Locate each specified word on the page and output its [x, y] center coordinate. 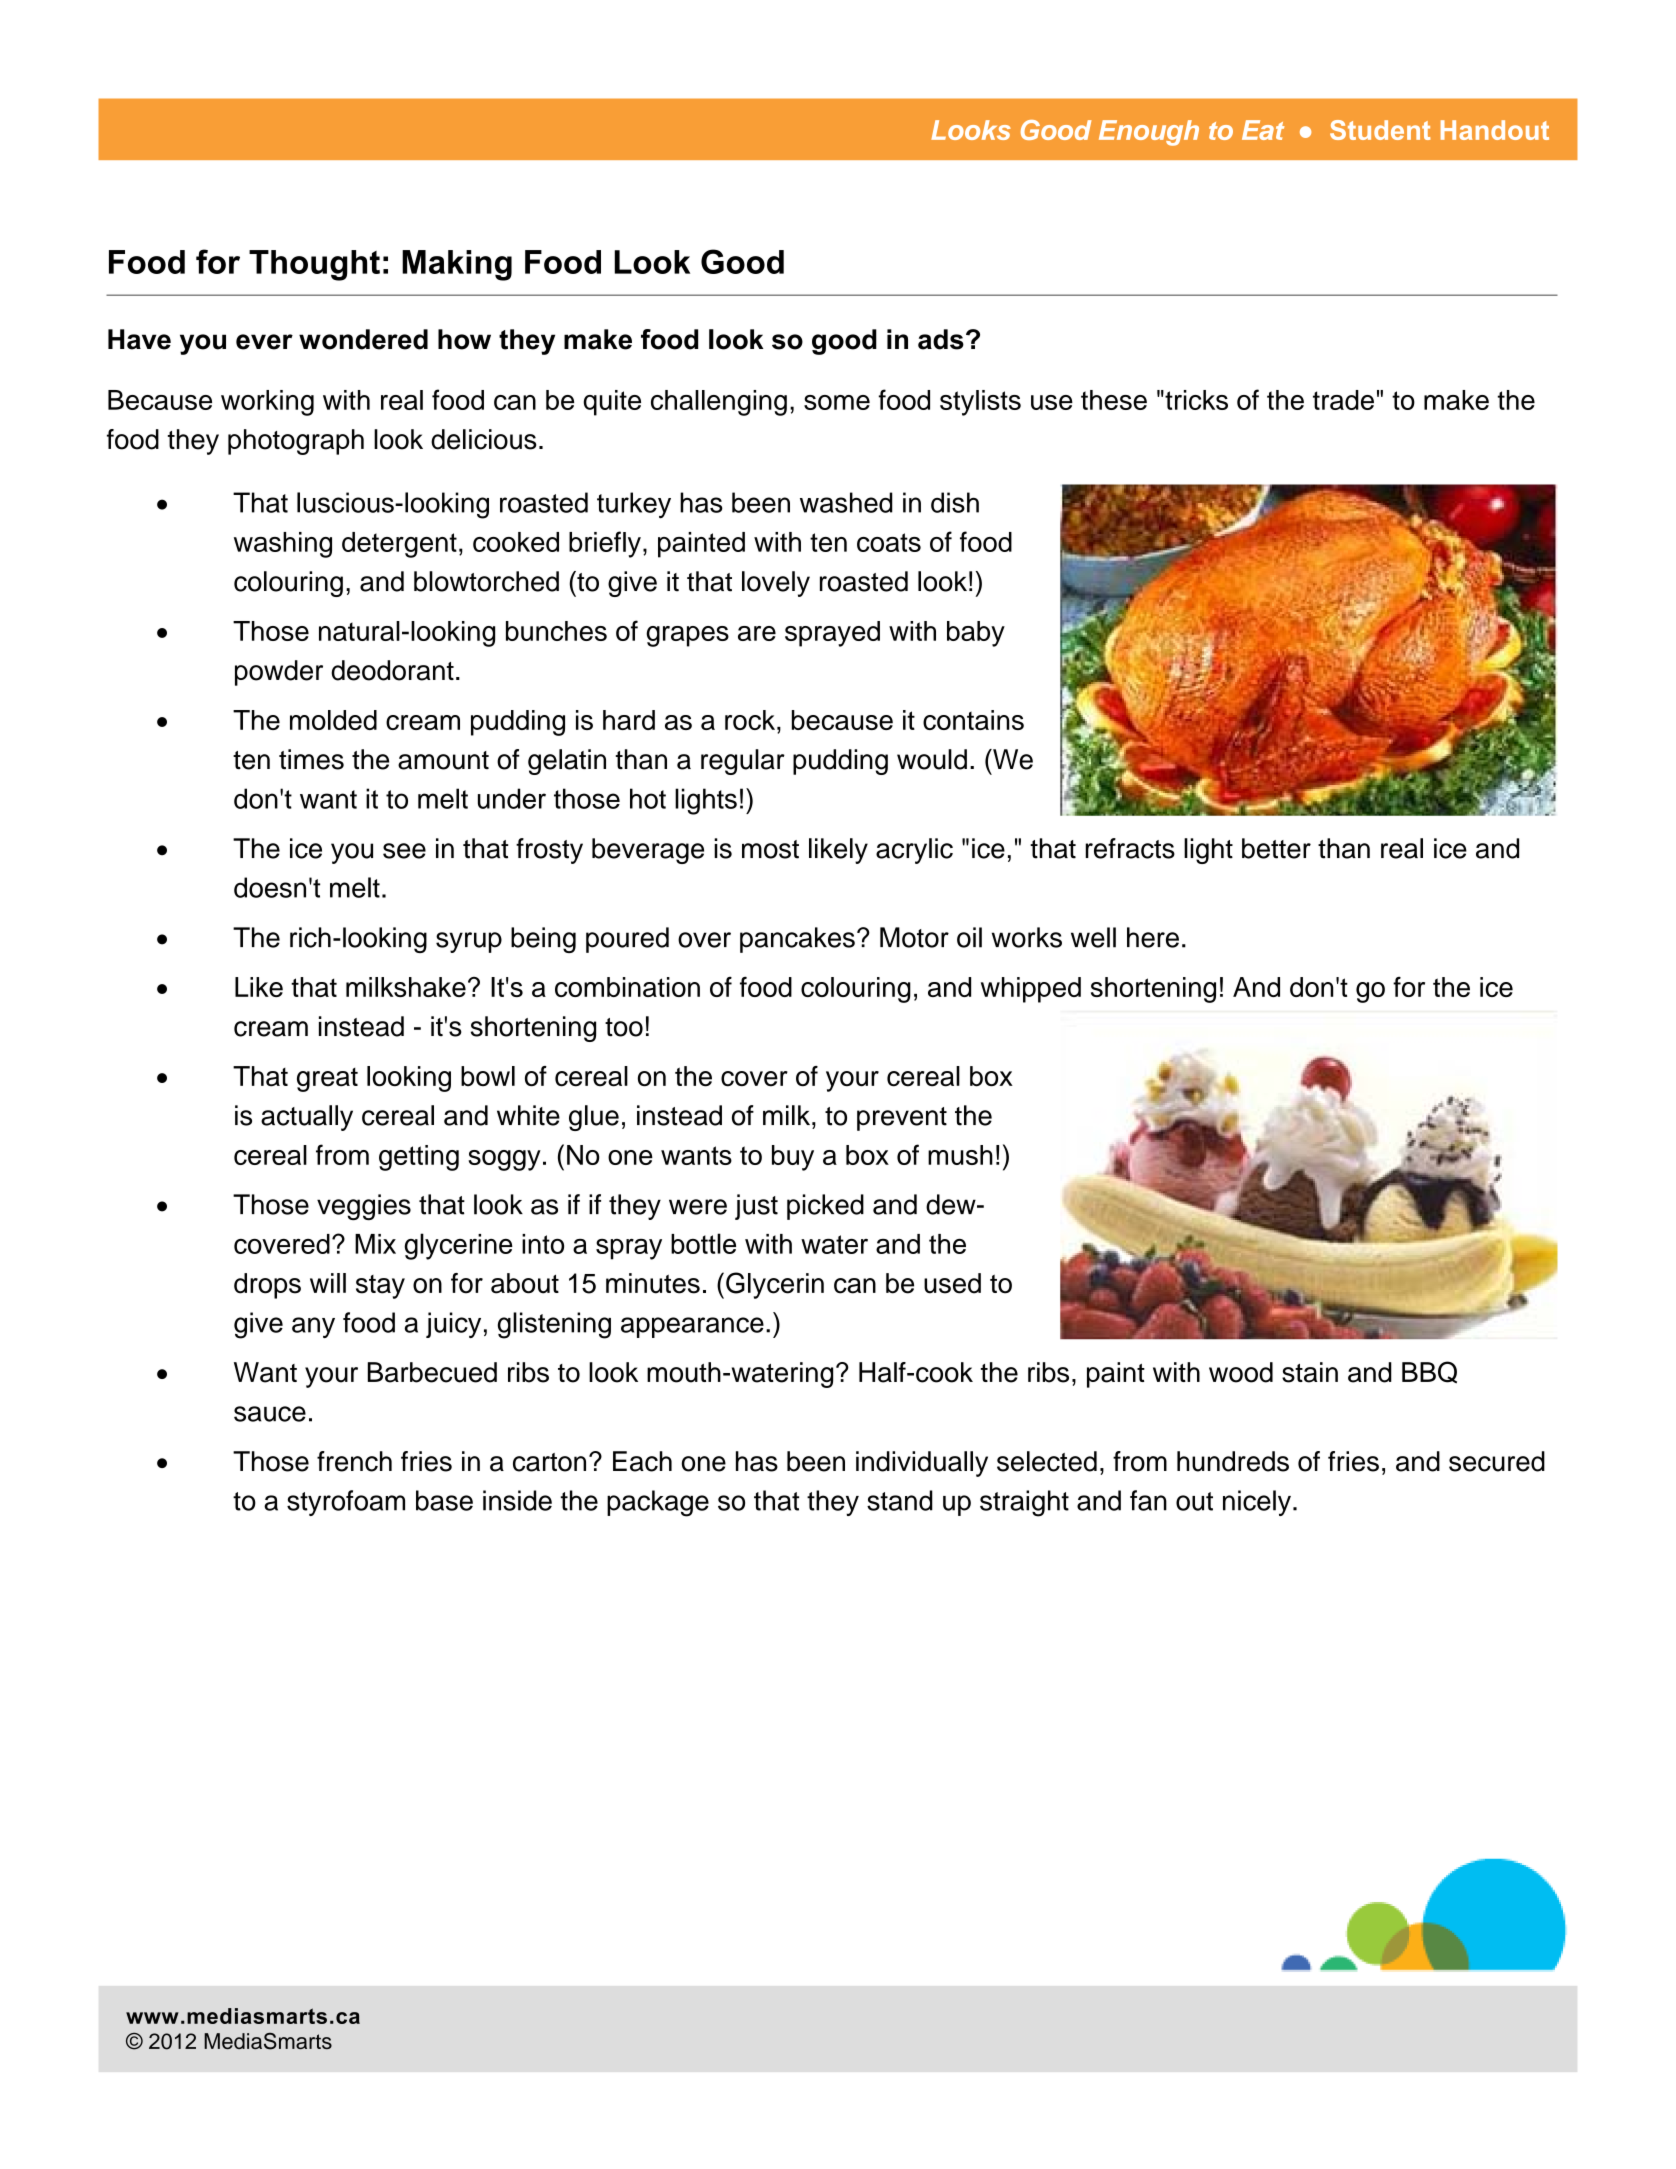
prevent [902, 1119]
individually [922, 1464]
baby [976, 634]
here [1153, 937]
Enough [1149, 133]
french [354, 1461]
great [327, 1080]
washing [283, 545]
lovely [776, 584]
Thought [314, 265]
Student [1380, 130]
